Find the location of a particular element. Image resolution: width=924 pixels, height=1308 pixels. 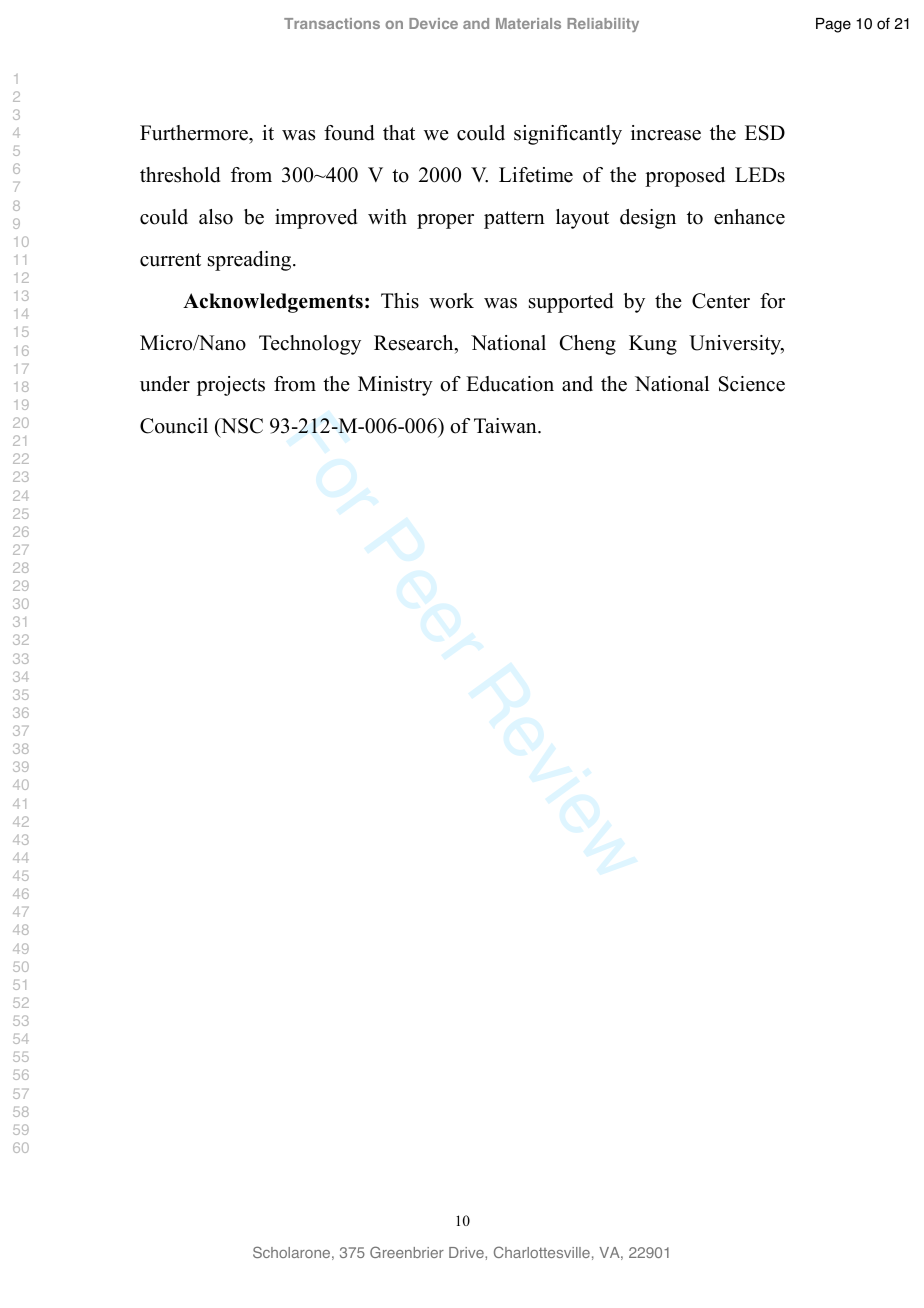

ESD is located at coordinates (765, 133).
